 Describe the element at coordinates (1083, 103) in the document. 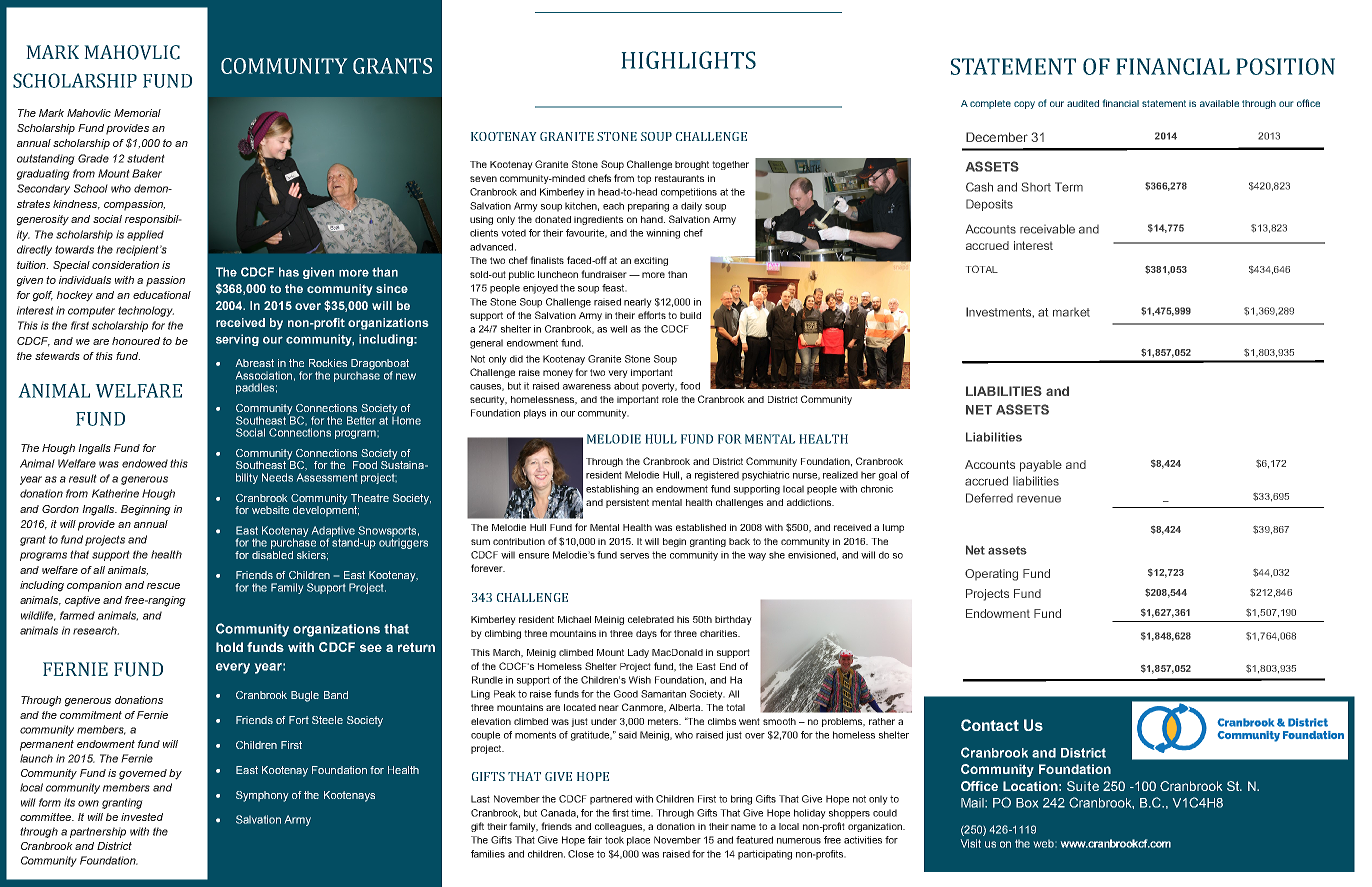

I see `audited` at that location.
